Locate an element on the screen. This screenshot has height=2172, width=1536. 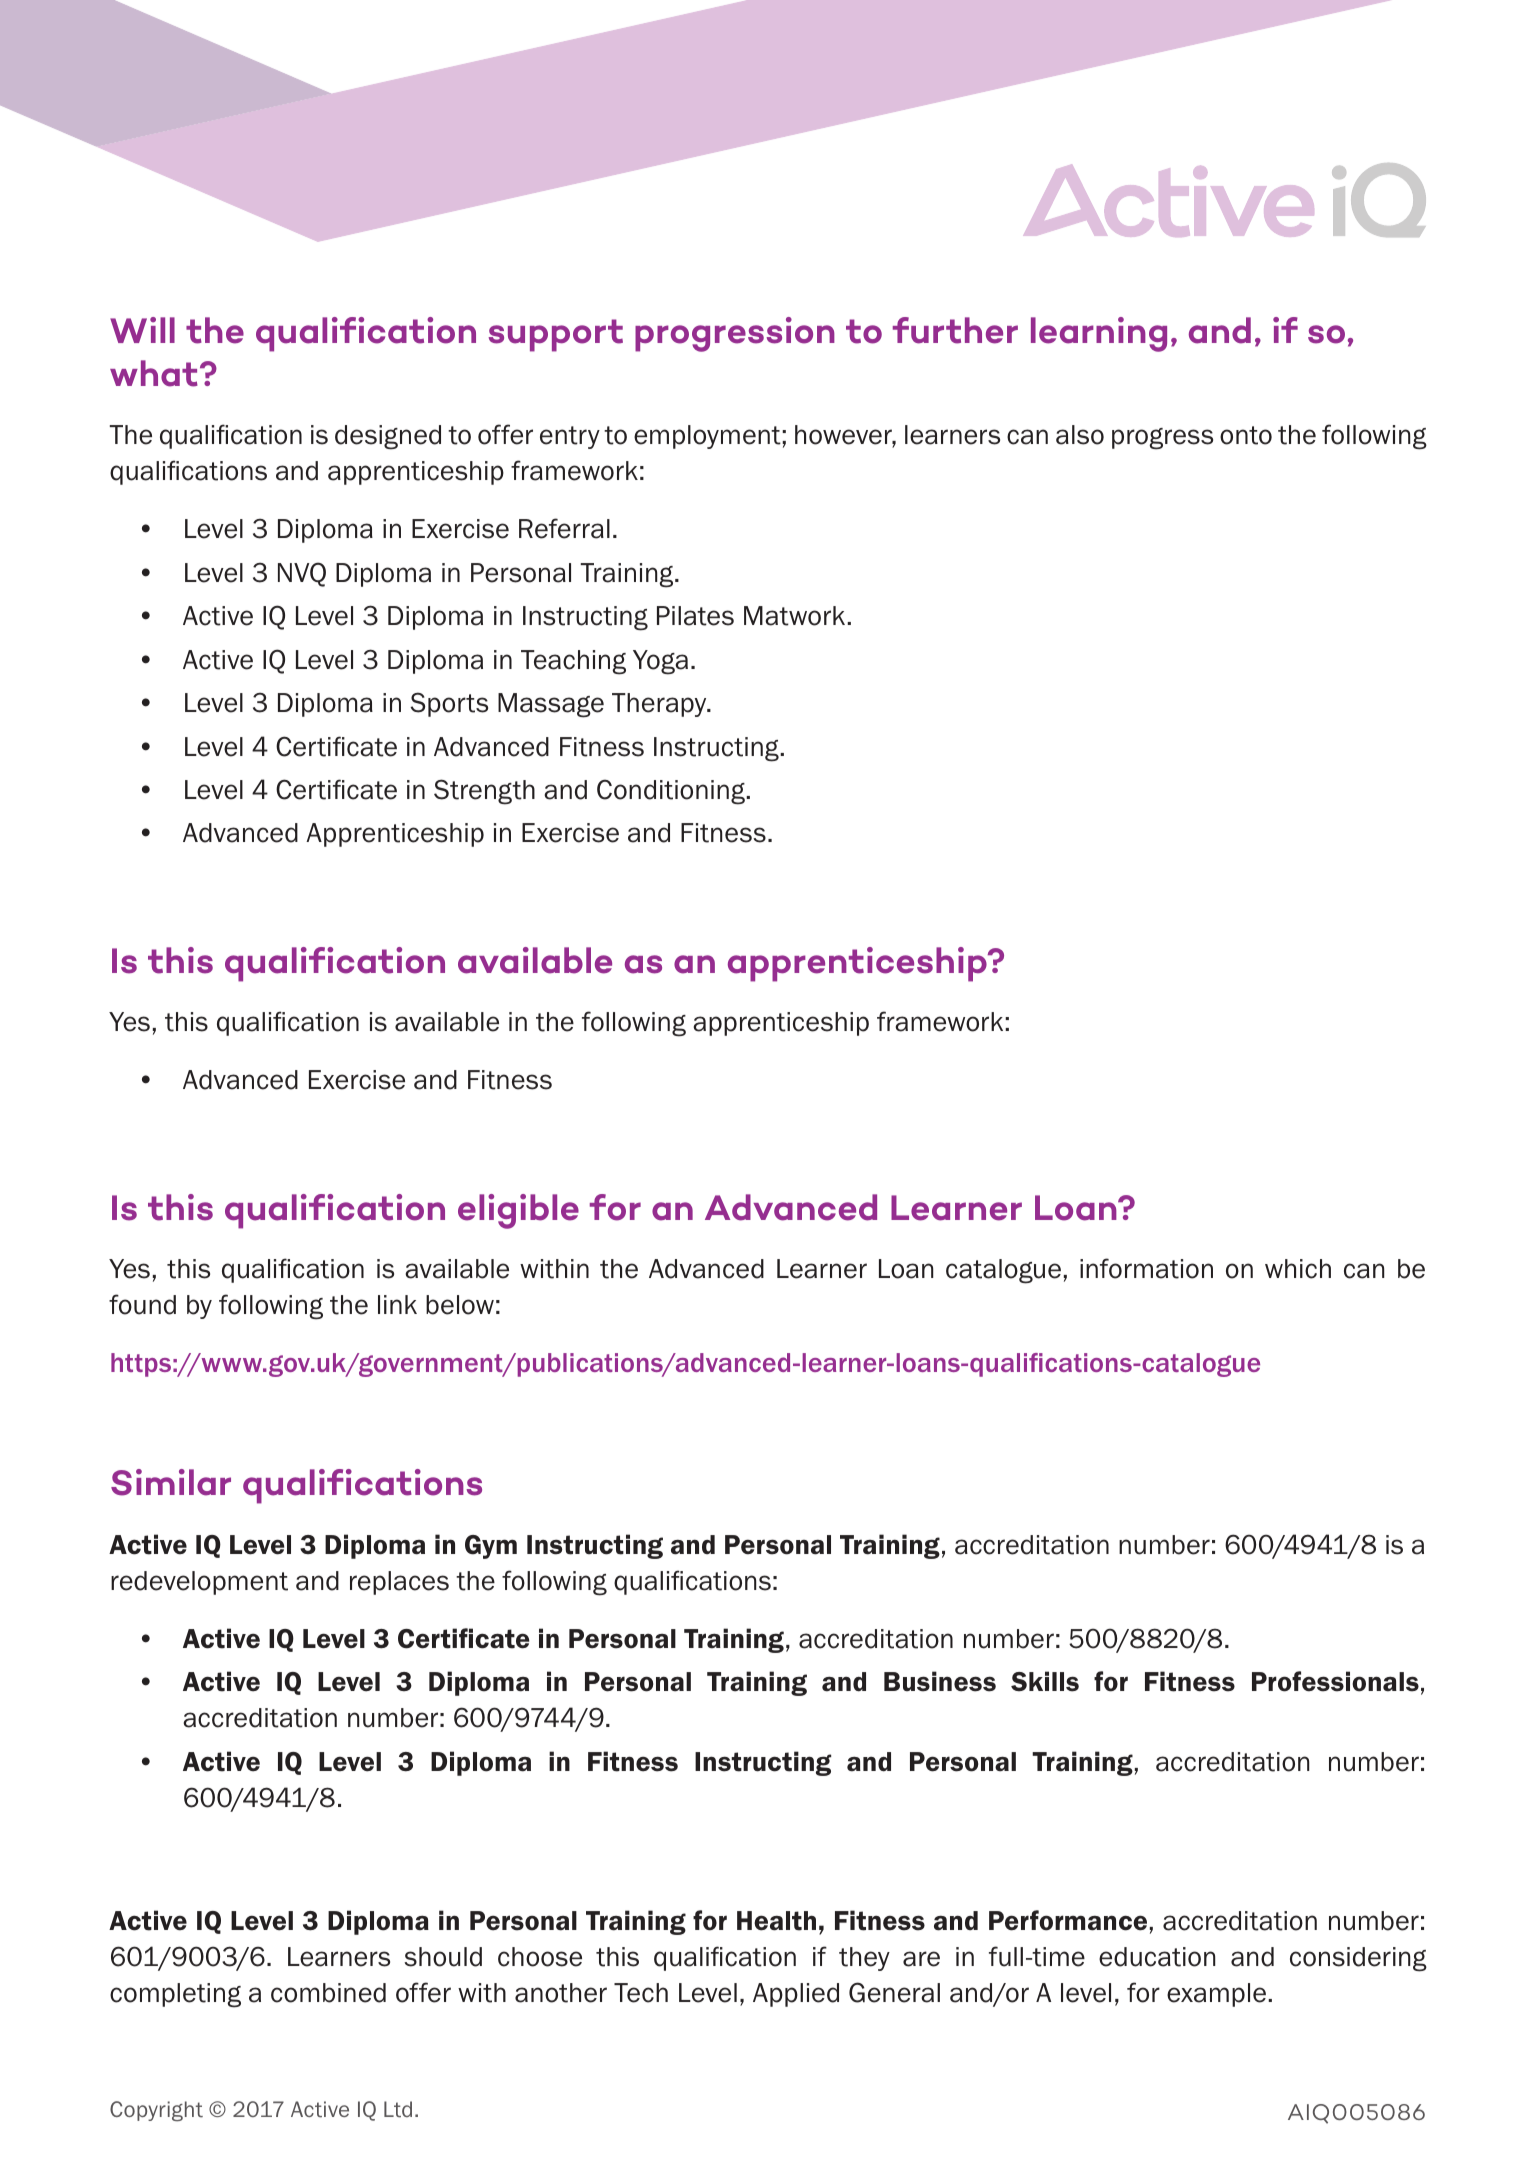
information is located at coordinates (1146, 1268).
